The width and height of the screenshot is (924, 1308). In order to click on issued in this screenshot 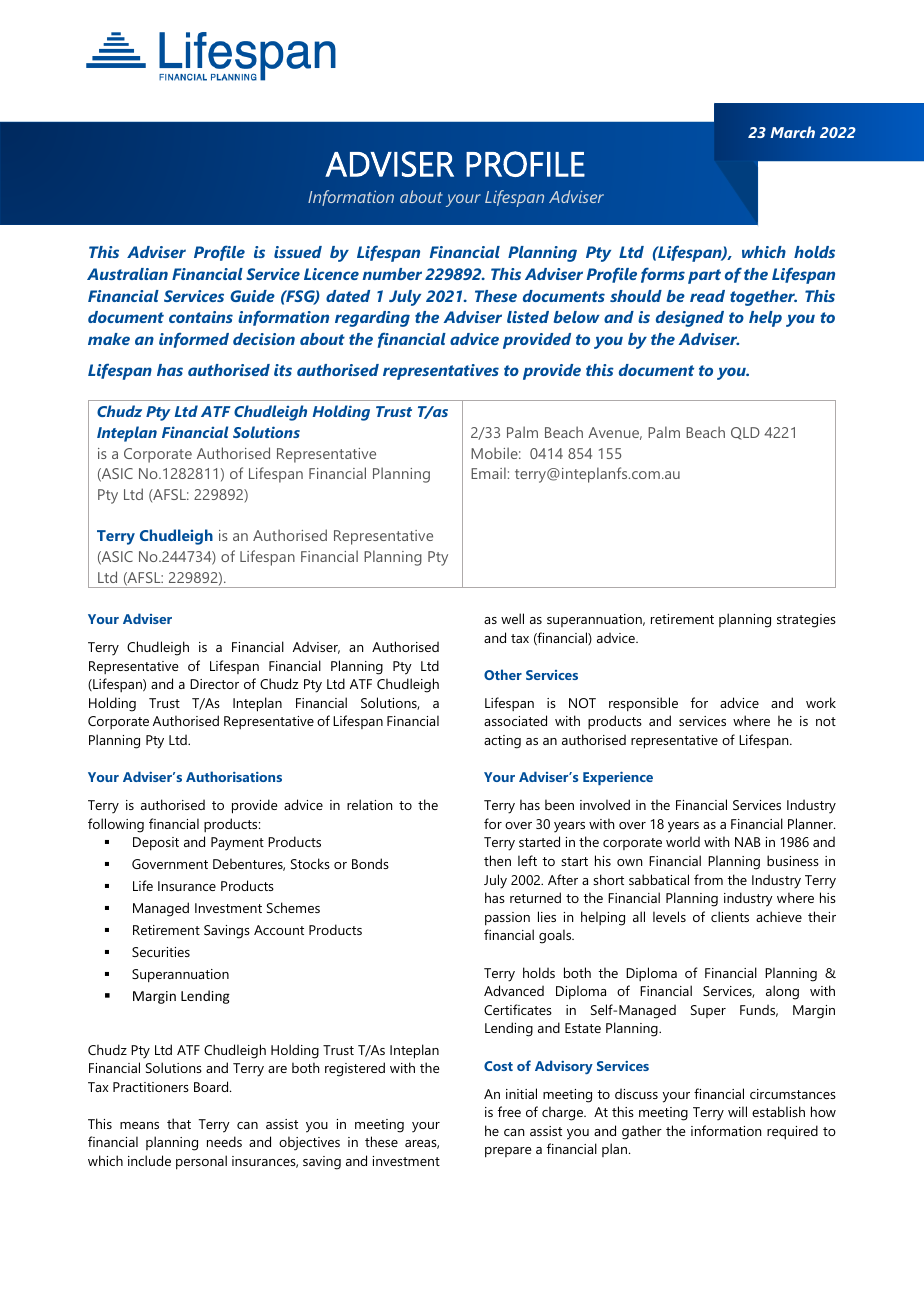, I will do `click(298, 252)`.
